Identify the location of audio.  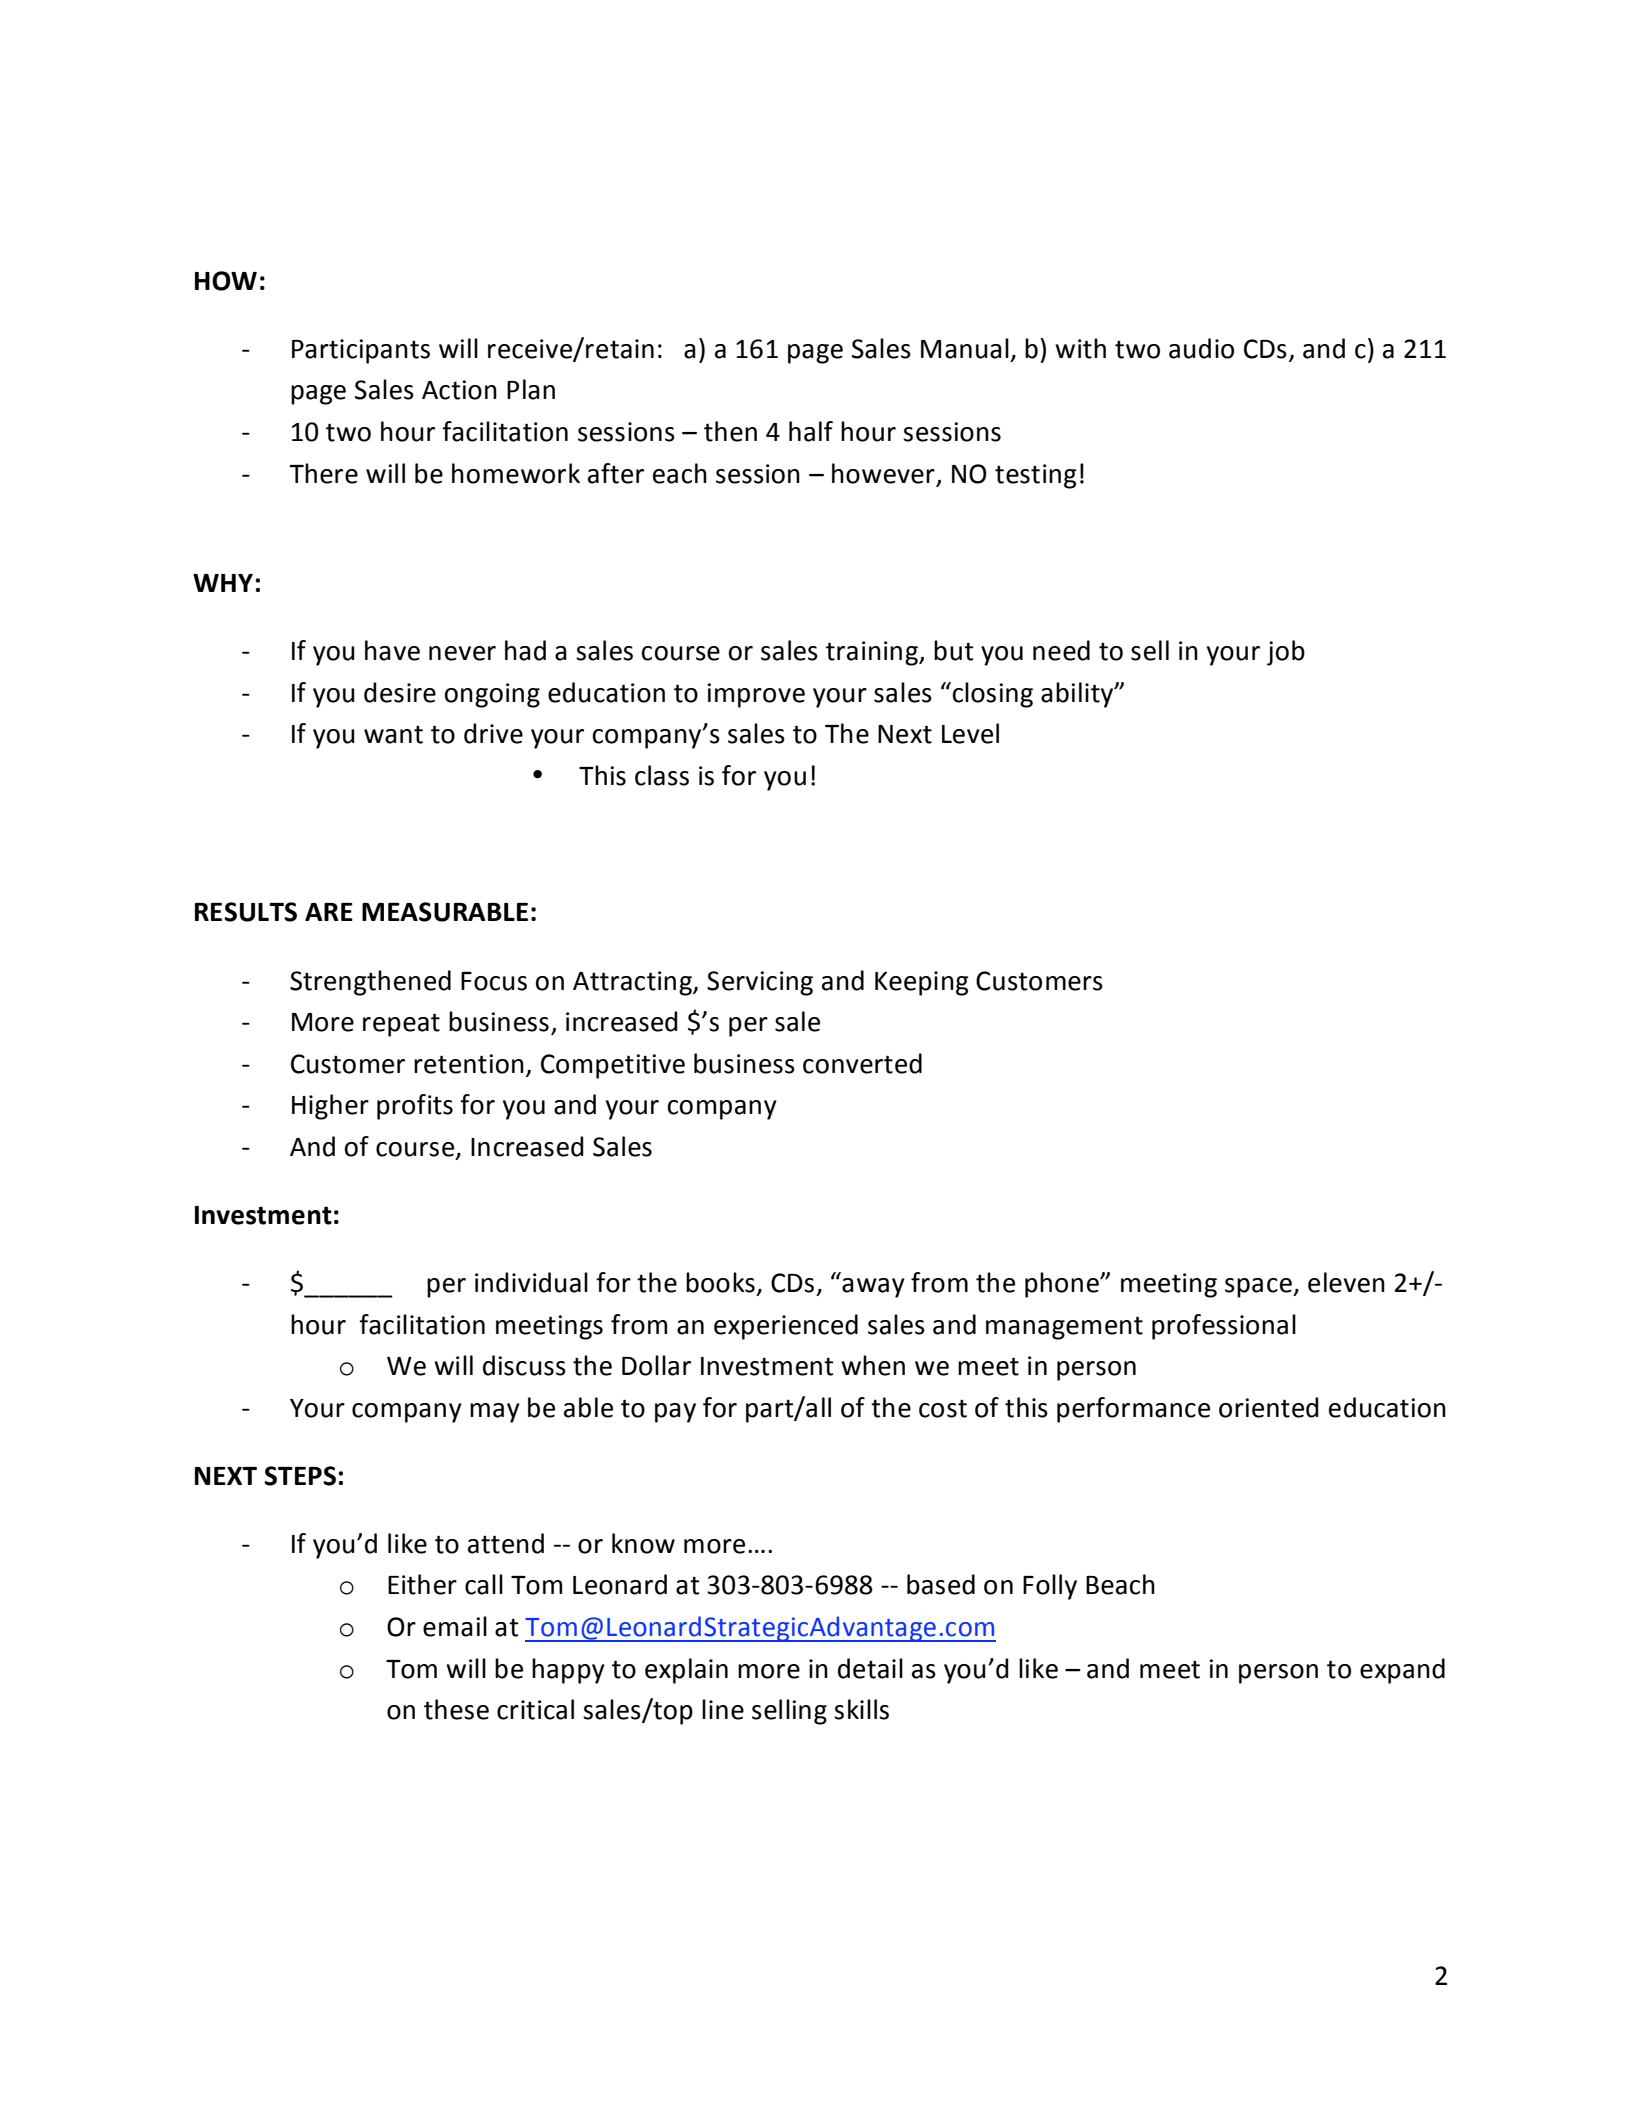
(1201, 348).
